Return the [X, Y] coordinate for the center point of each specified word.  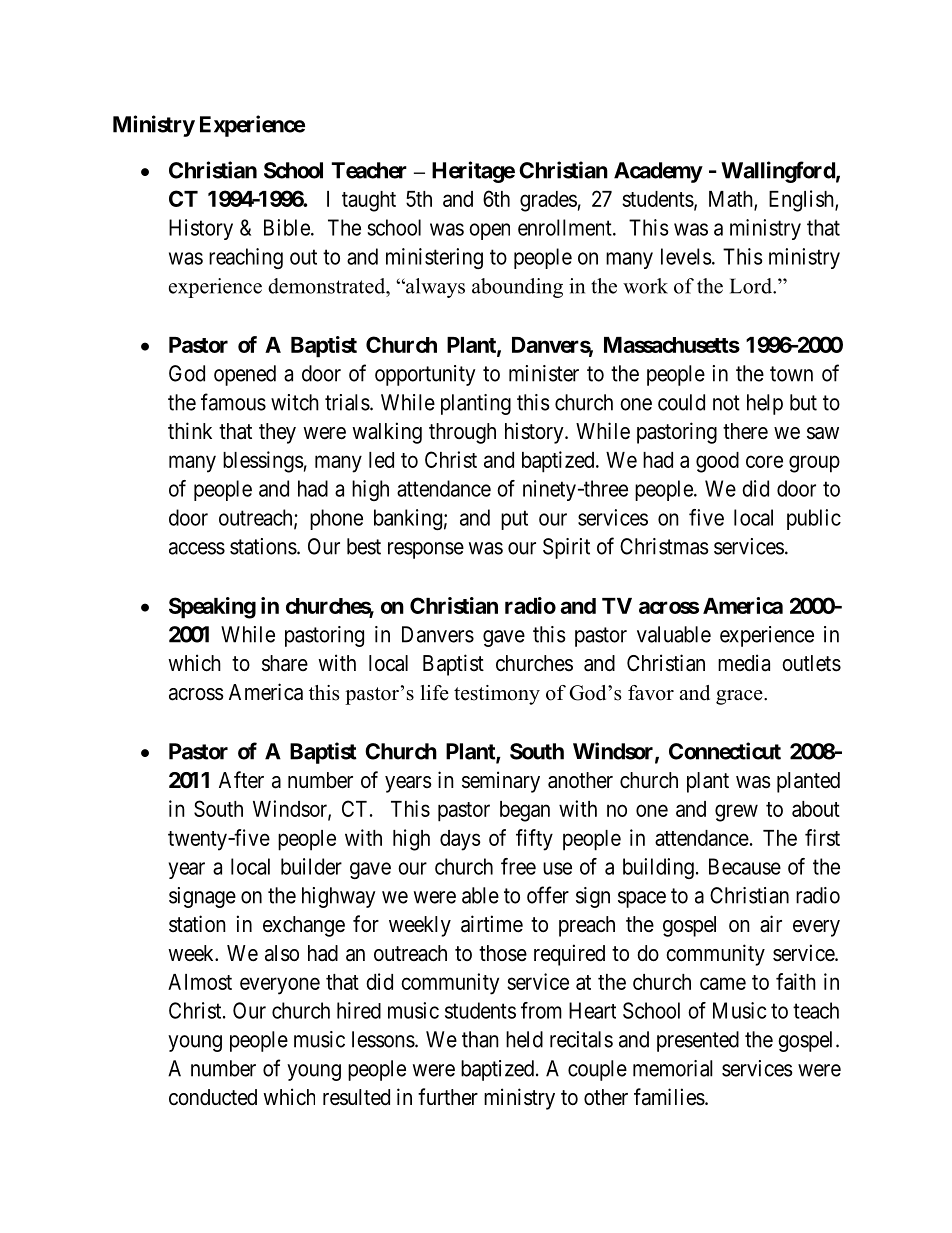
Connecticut [725, 751]
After [241, 780]
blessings [263, 462]
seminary [501, 782]
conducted [213, 1097]
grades [548, 201]
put [514, 520]
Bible [287, 227]
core [764, 461]
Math [732, 200]
